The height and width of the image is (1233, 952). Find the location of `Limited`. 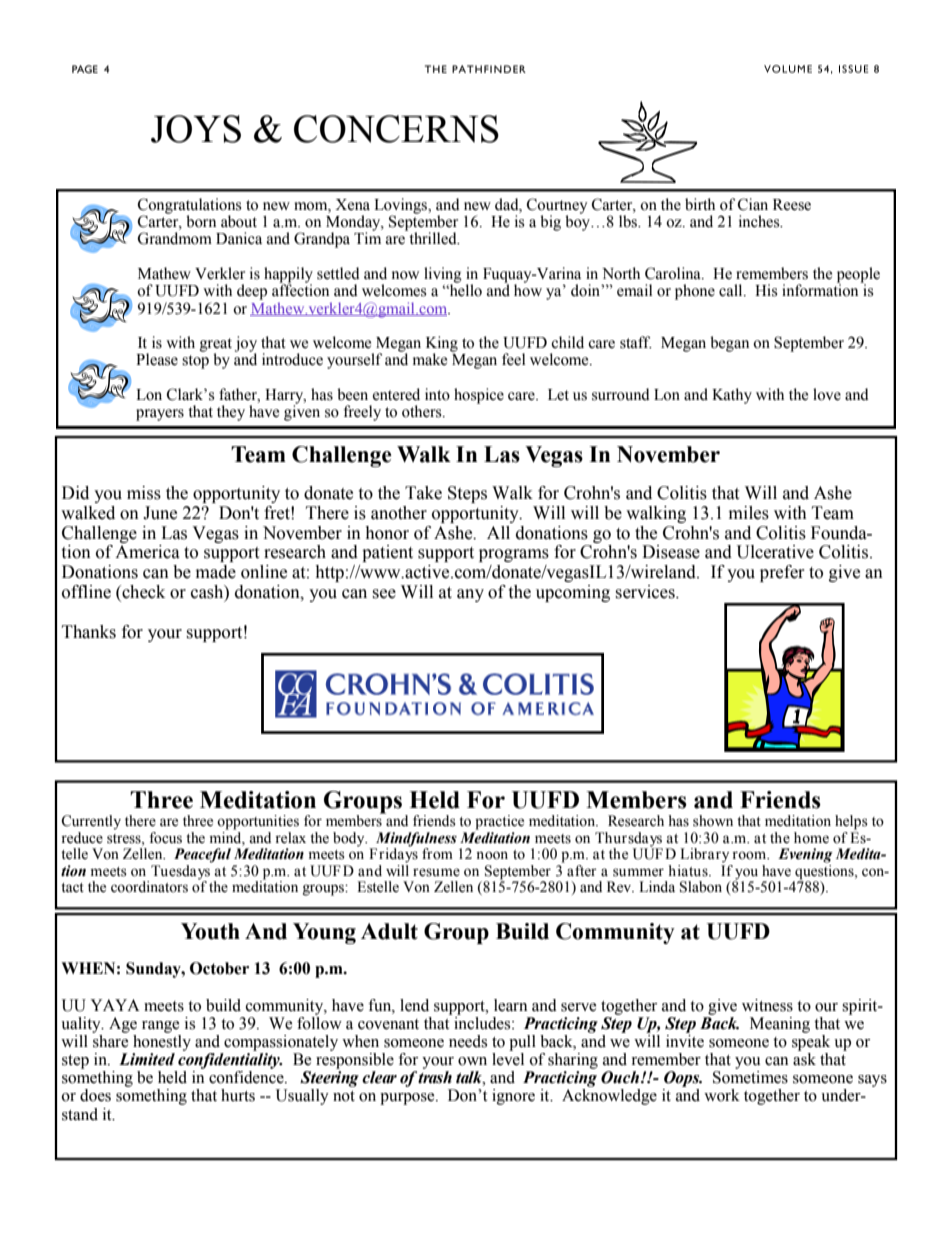

Limited is located at coordinates (147, 1059).
